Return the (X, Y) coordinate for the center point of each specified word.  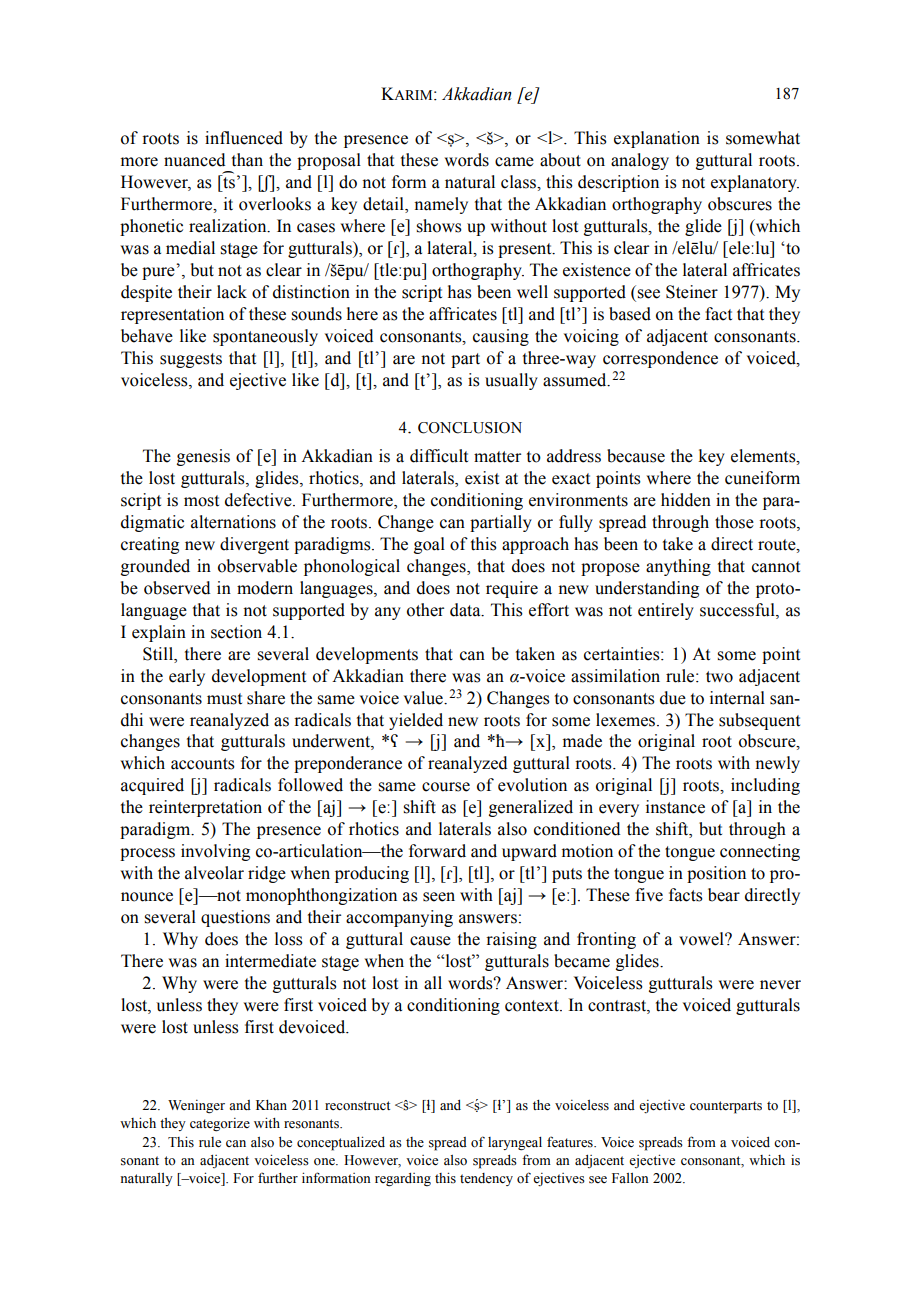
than (247, 160)
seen (439, 897)
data (466, 610)
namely (441, 205)
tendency (486, 1179)
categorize (220, 1125)
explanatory (755, 183)
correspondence (660, 359)
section (236, 632)
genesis (203, 457)
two (719, 677)
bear (724, 895)
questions (235, 918)
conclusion (470, 428)
